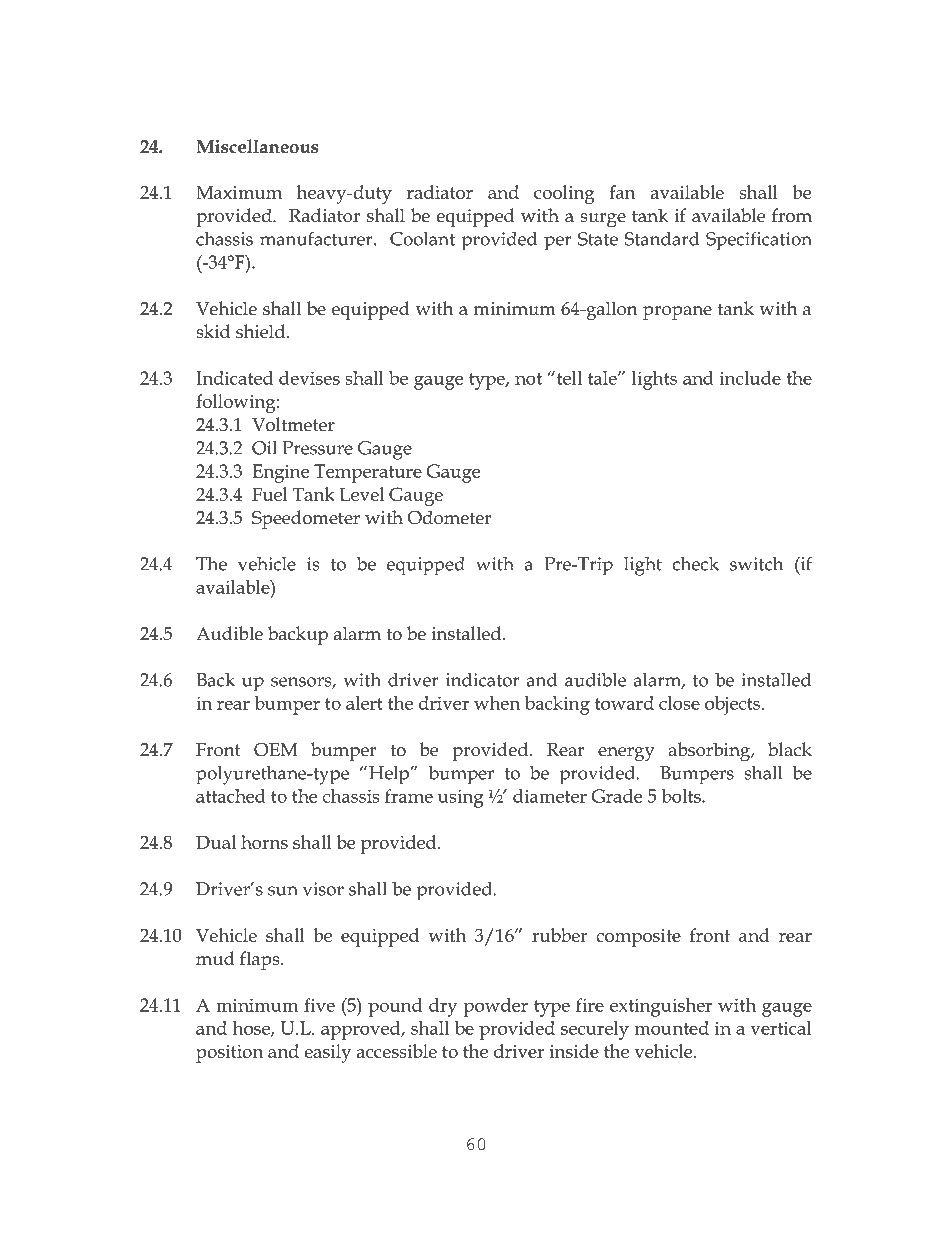  I want to click on cooling, so click(564, 194).
